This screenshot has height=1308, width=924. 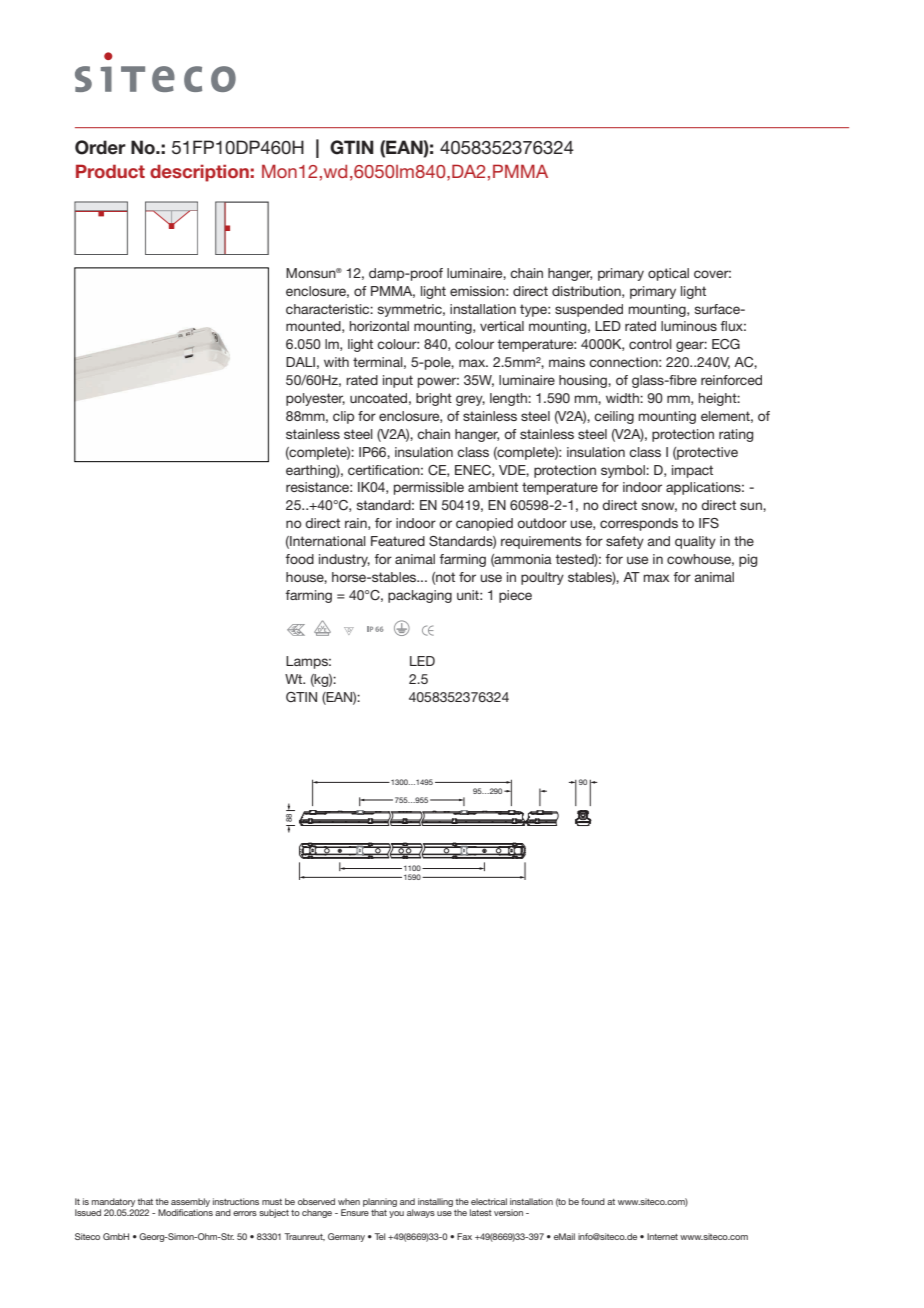 I want to click on pig, so click(x=748, y=560).
